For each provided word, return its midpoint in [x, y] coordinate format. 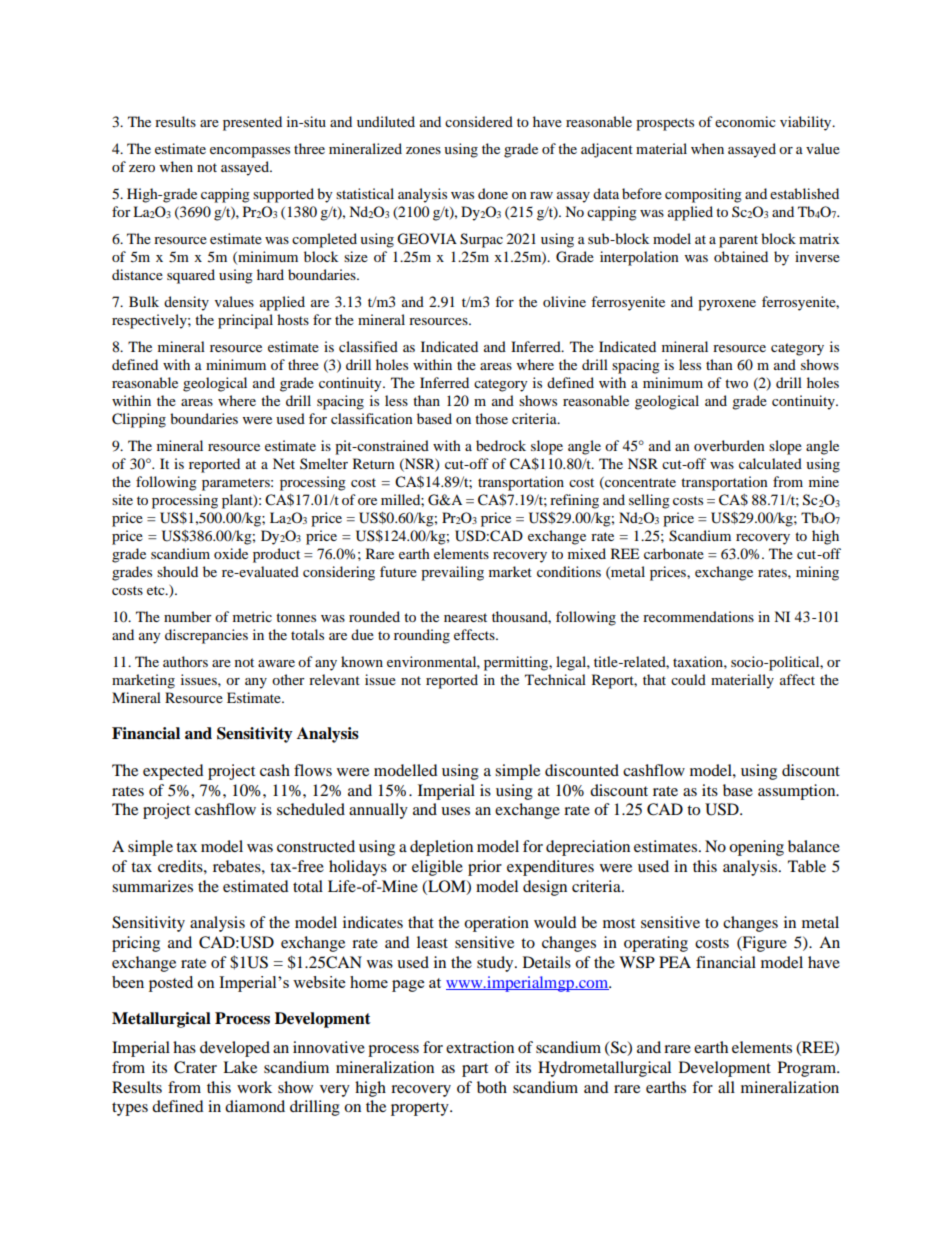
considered [479, 121]
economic [745, 121]
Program [808, 1069]
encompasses [250, 152]
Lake [240, 1067]
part [475, 1070]
